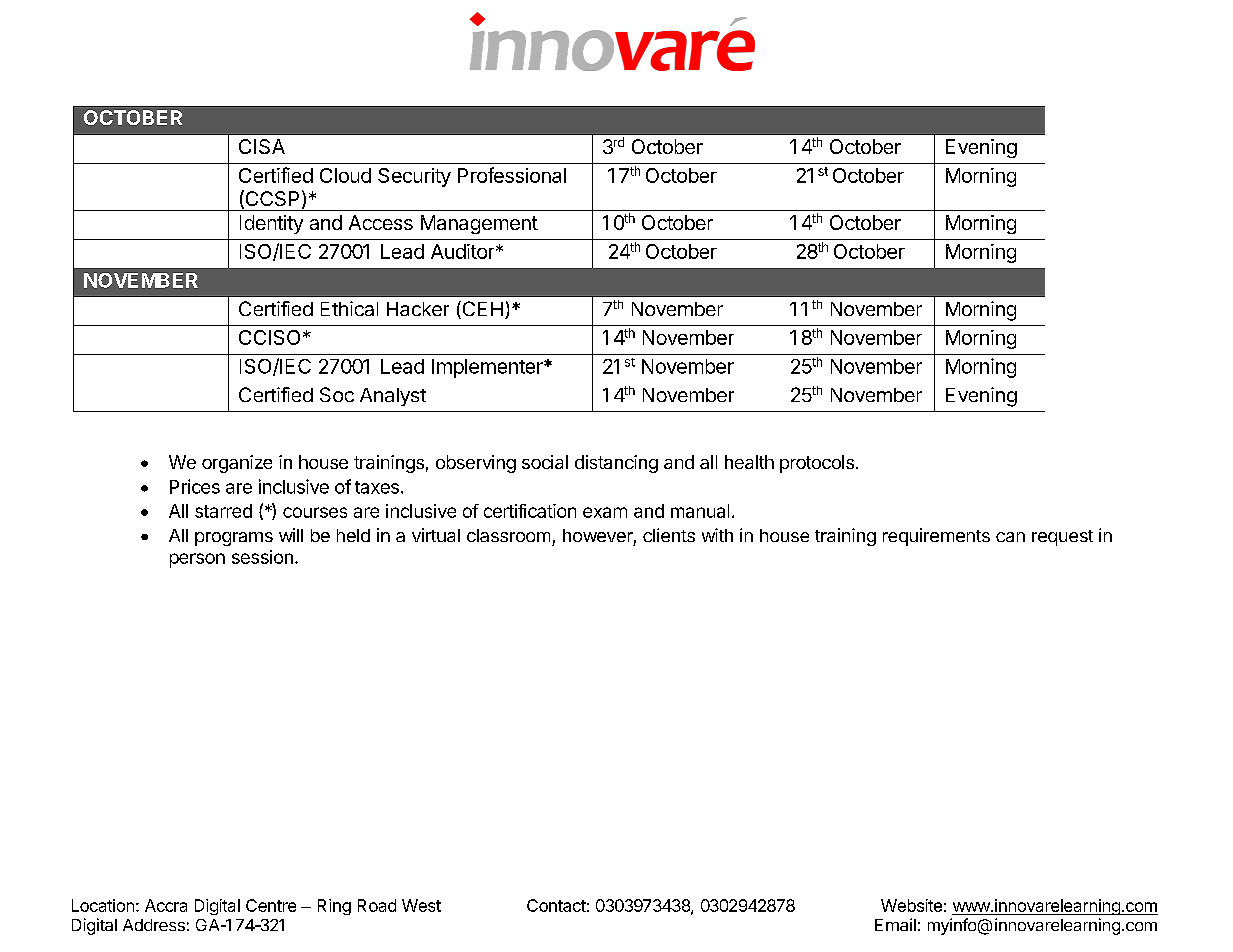  Describe the element at coordinates (817, 464) in the screenshot. I see `protocols` at that location.
